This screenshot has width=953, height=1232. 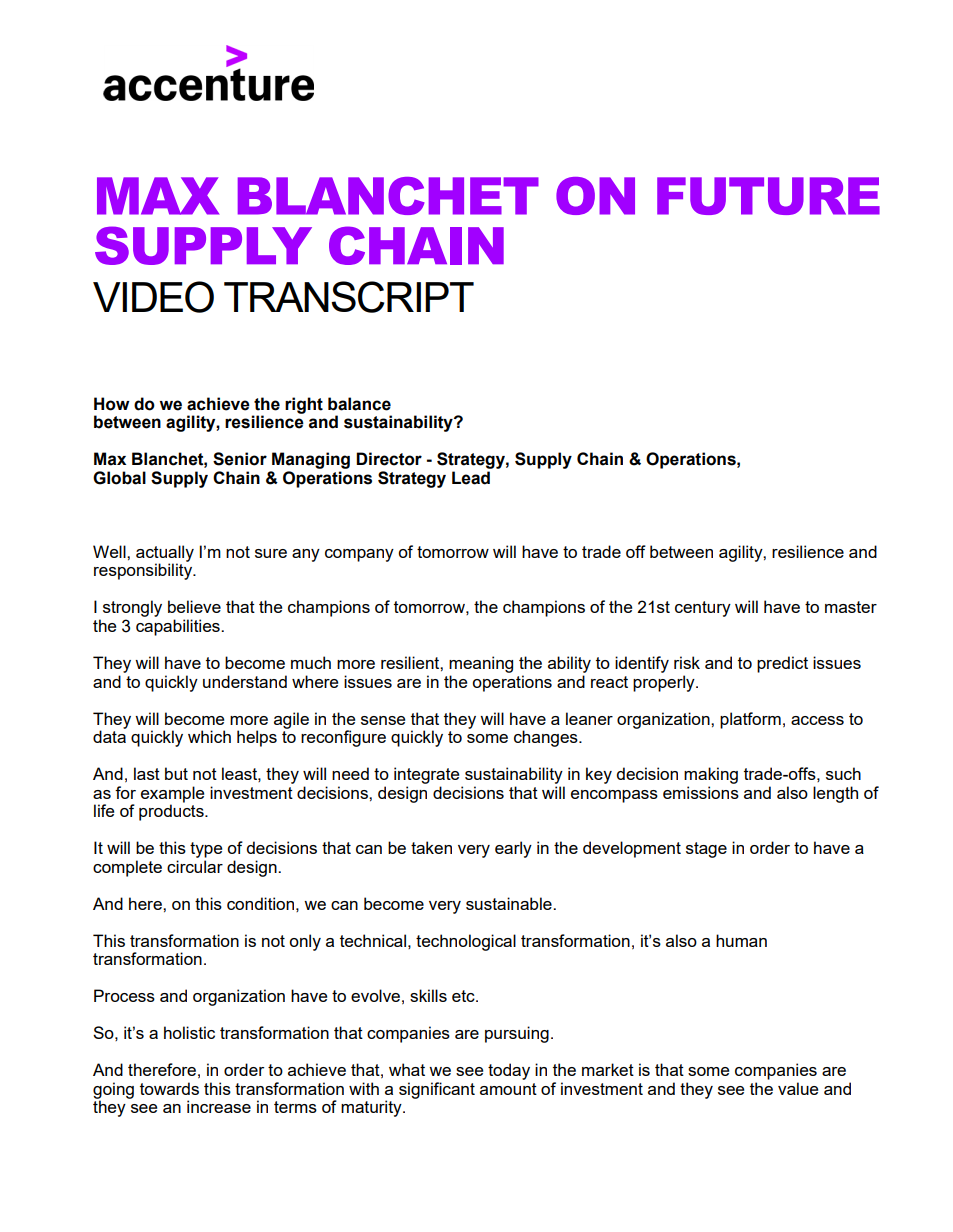 I want to click on FUTURE, so click(x=768, y=196).
